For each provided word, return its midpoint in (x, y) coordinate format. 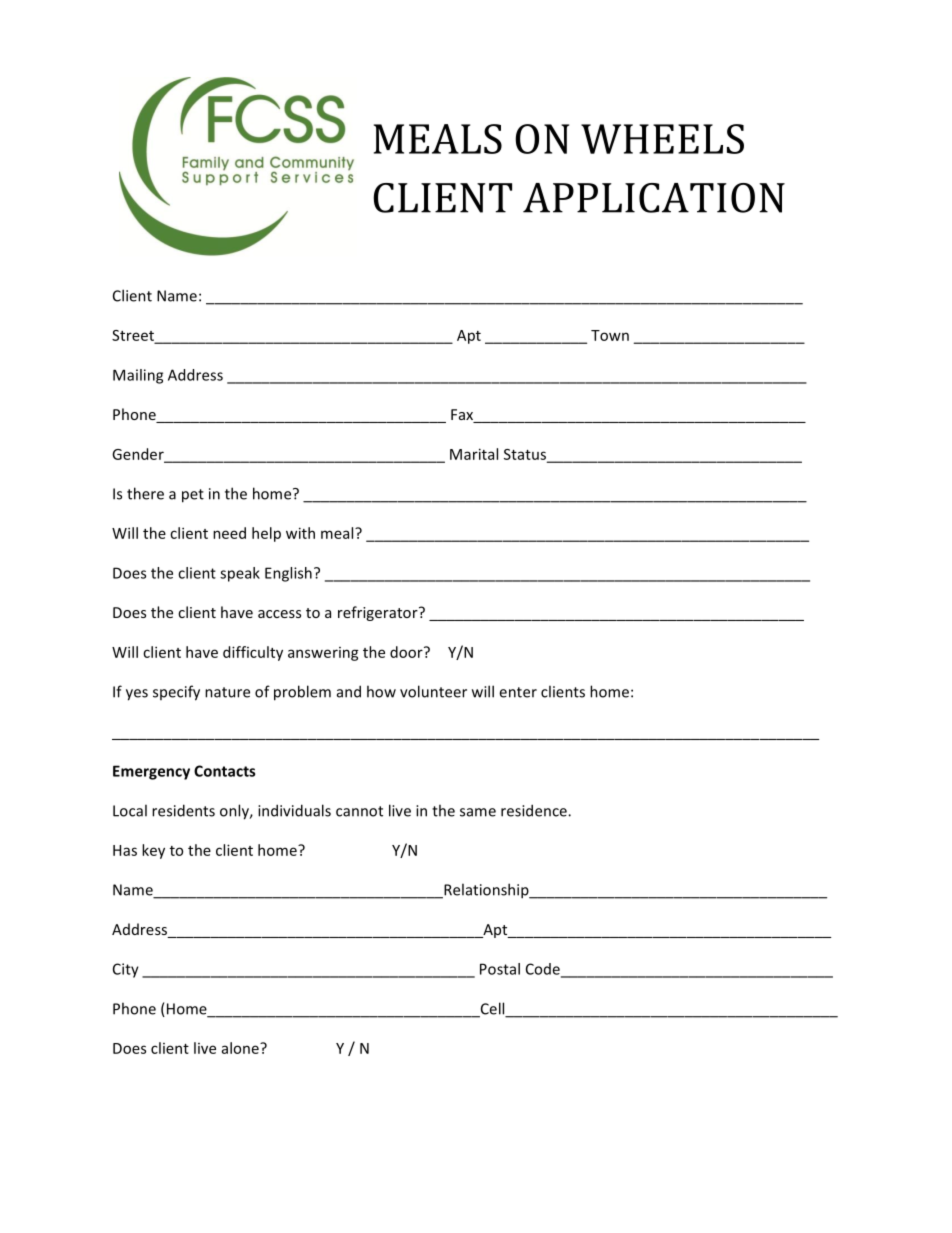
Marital (474, 454)
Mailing (138, 376)
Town (610, 335)
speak (240, 574)
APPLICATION (654, 198)
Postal (500, 969)
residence (535, 810)
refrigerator (379, 613)
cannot (359, 811)
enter (518, 692)
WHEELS (662, 139)
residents (183, 810)
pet (193, 496)
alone (241, 1048)
